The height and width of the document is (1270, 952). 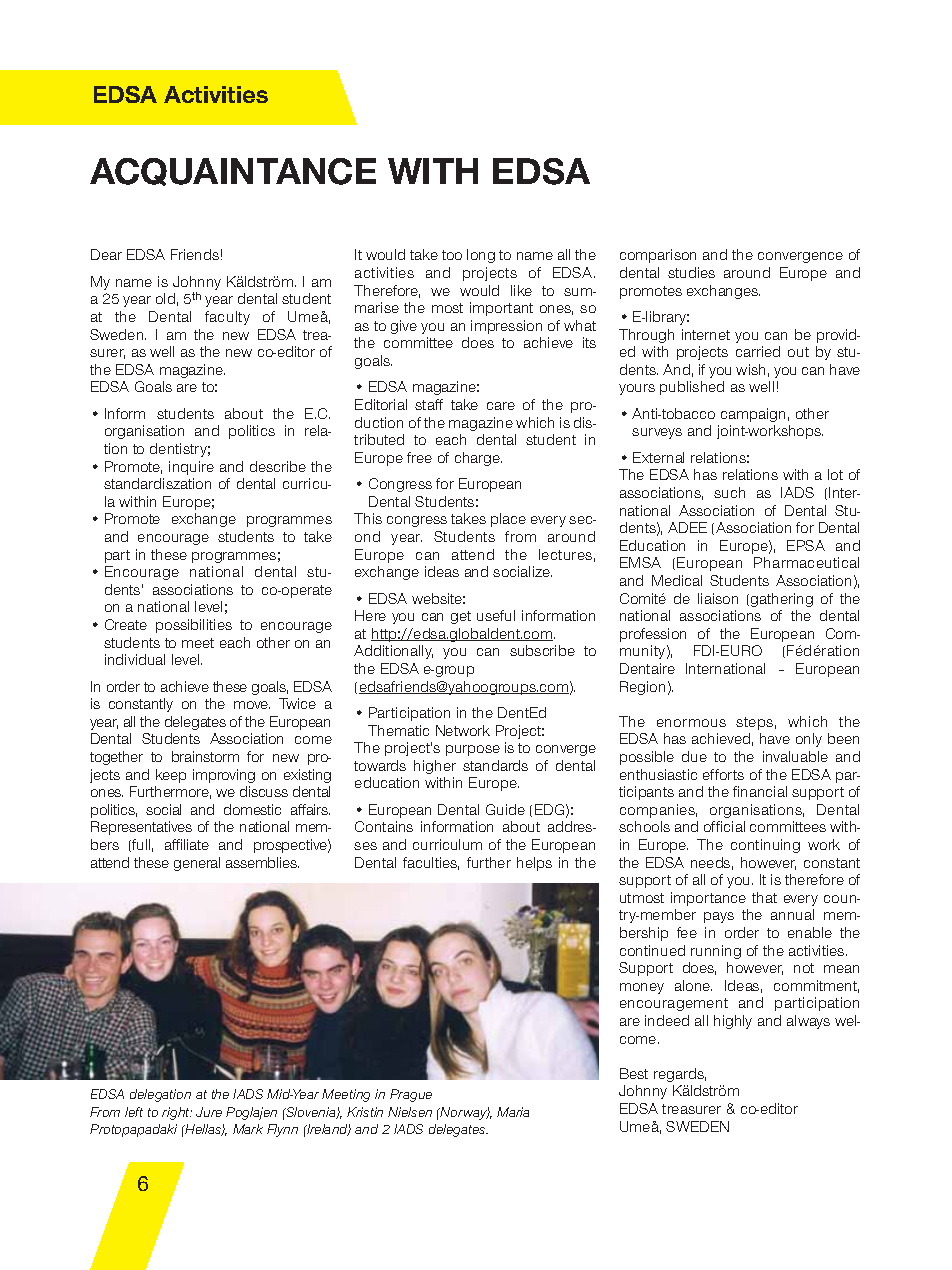 What do you see at coordinates (233, 172) in the document?
I see `ACQUAINTANCE` at bounding box center [233, 172].
